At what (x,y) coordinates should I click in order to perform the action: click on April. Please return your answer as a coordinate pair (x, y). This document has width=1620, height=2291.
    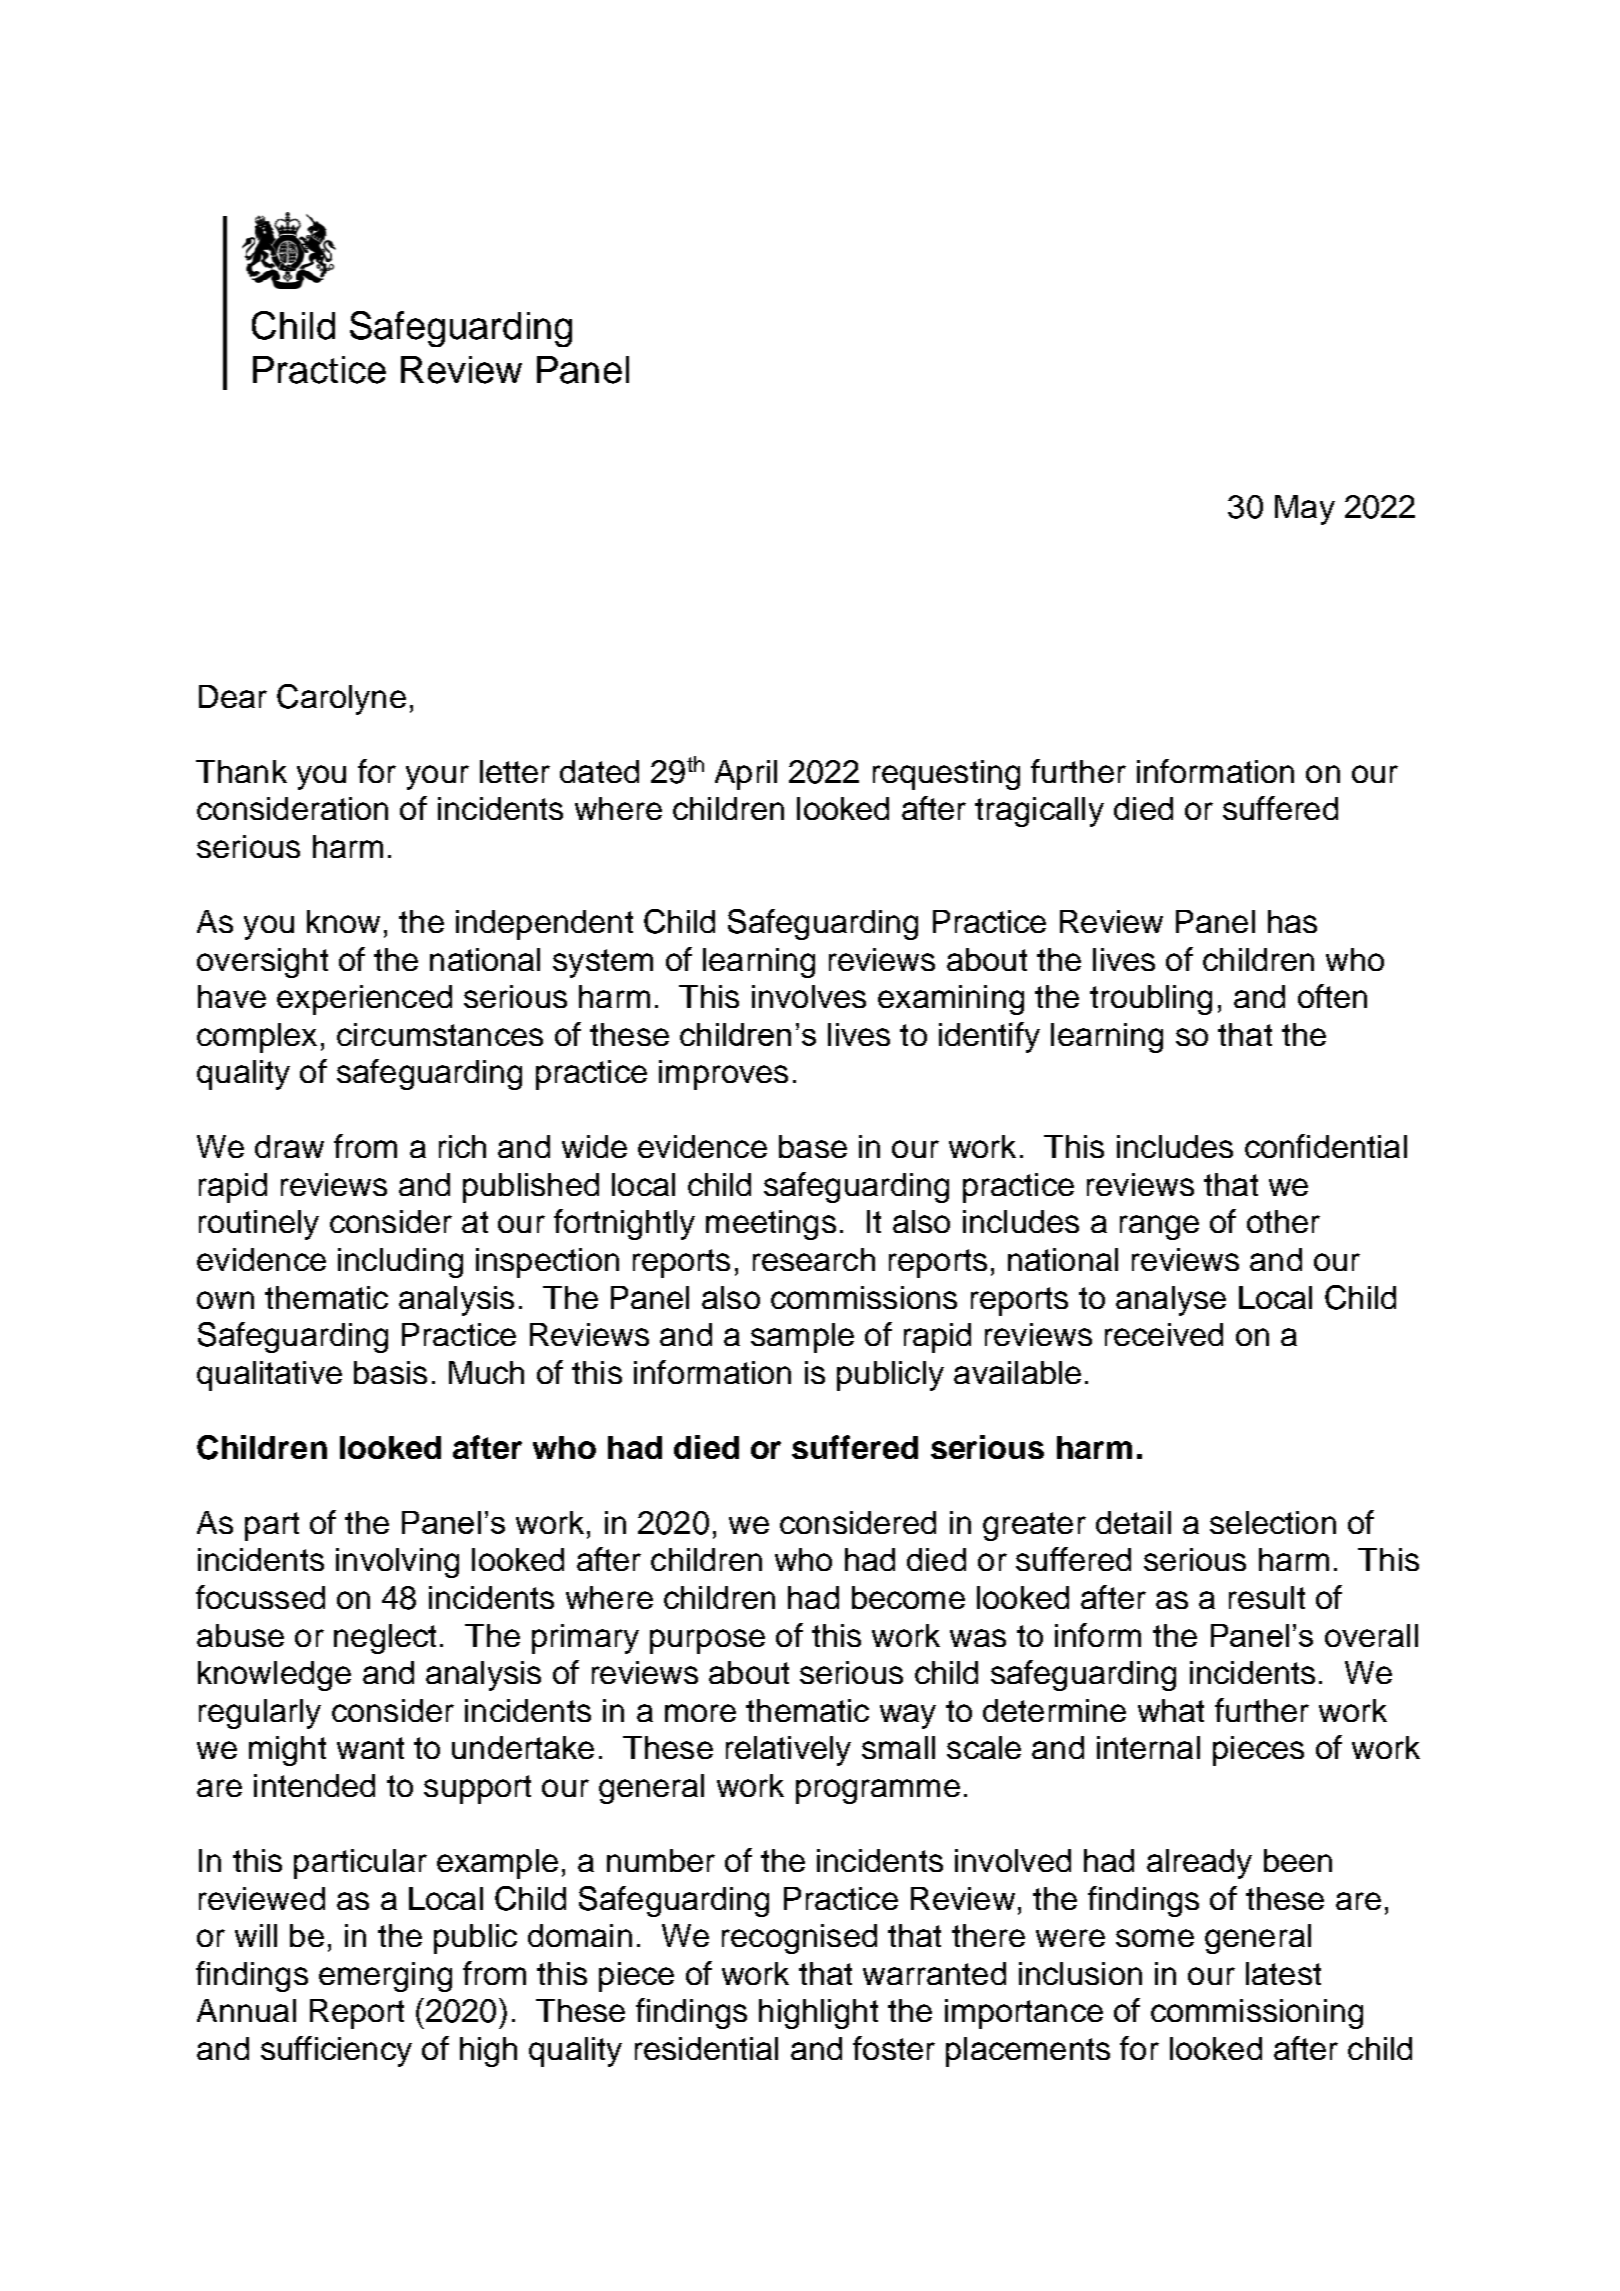
    Looking at the image, I should click on (746, 775).
